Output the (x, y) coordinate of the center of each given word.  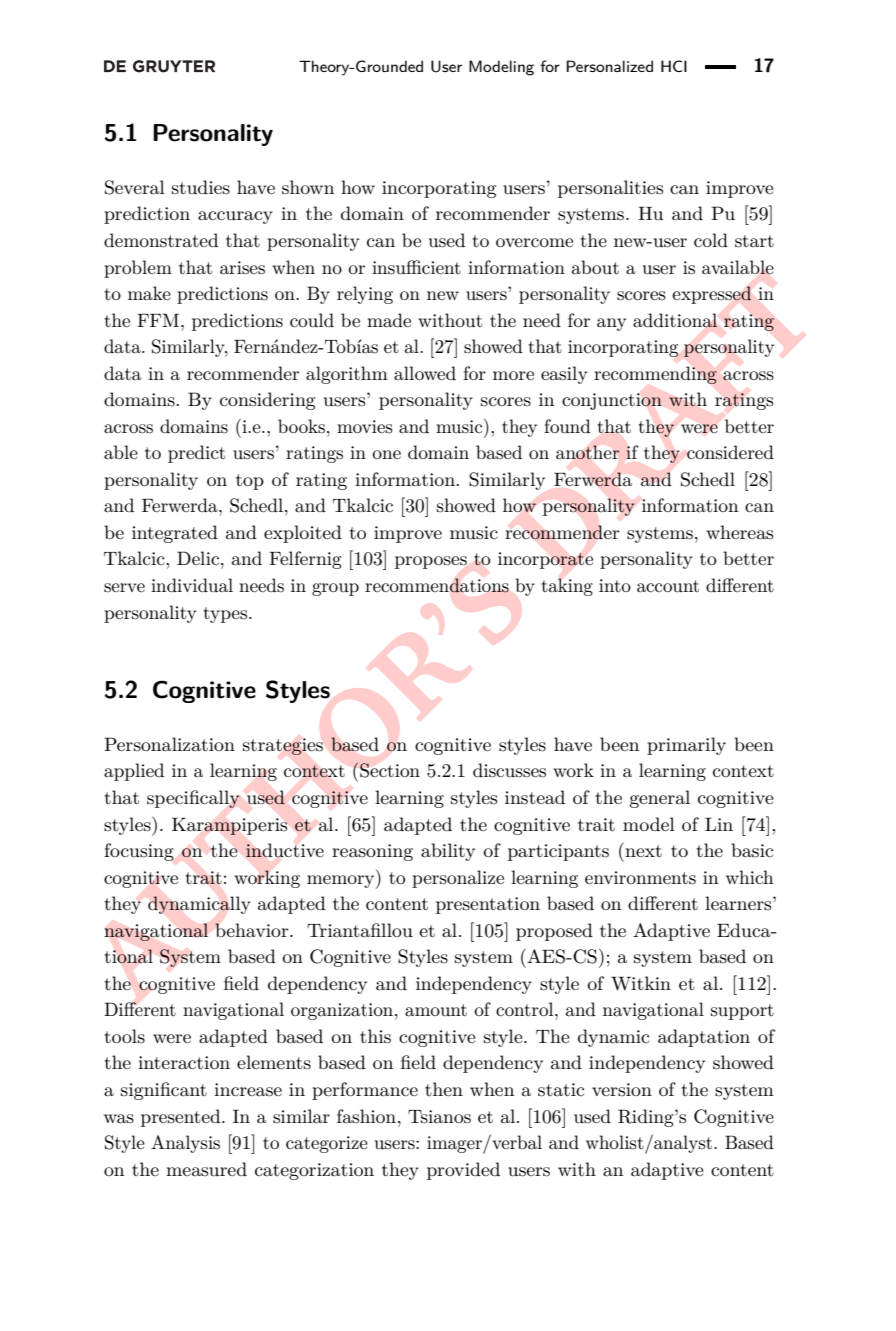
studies (201, 187)
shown (308, 187)
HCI (674, 66)
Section (390, 770)
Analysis (185, 1144)
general (659, 799)
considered (730, 452)
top (250, 482)
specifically (193, 799)
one (386, 454)
